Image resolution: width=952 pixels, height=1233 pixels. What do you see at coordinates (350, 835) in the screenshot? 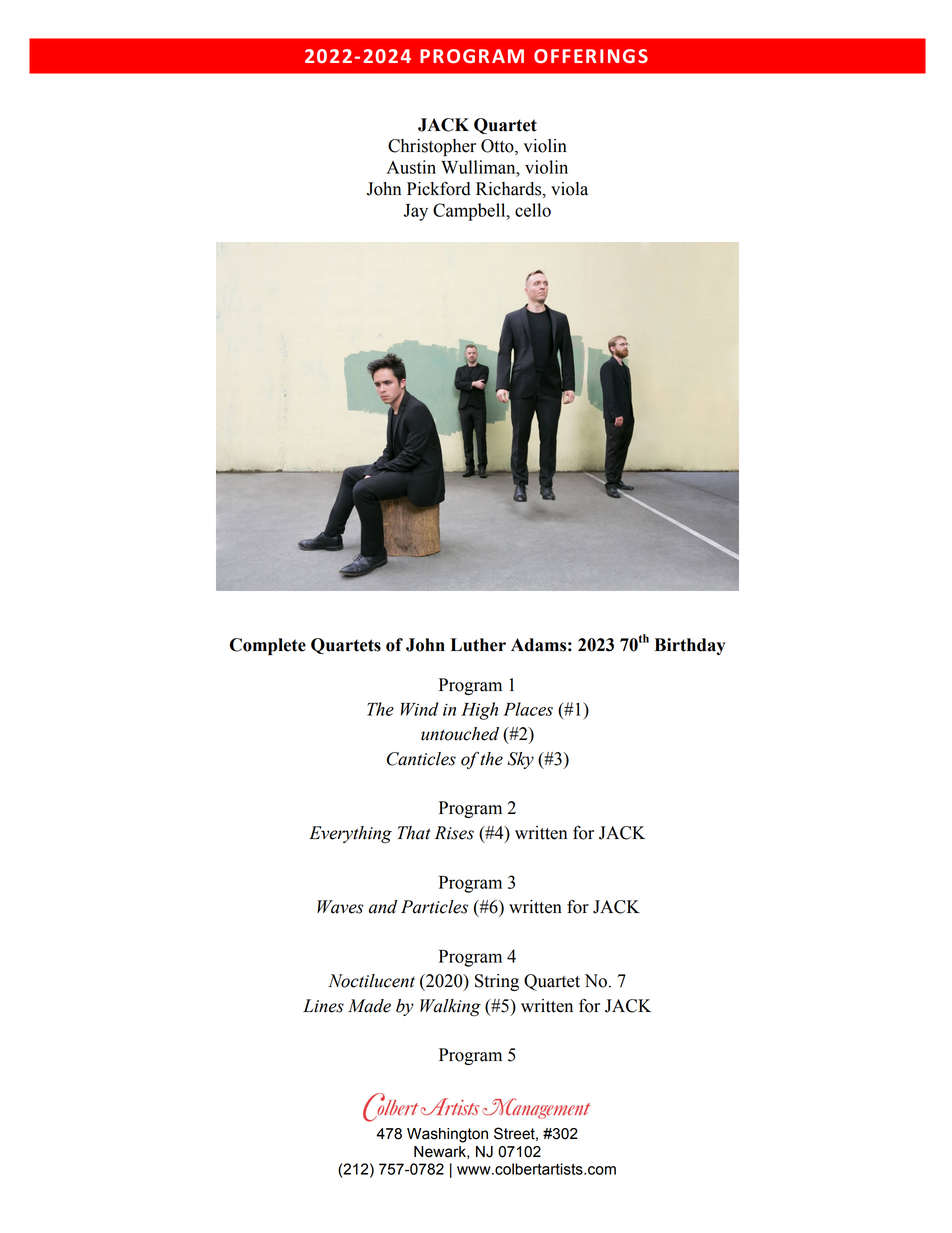
I see `Everything` at bounding box center [350, 835].
